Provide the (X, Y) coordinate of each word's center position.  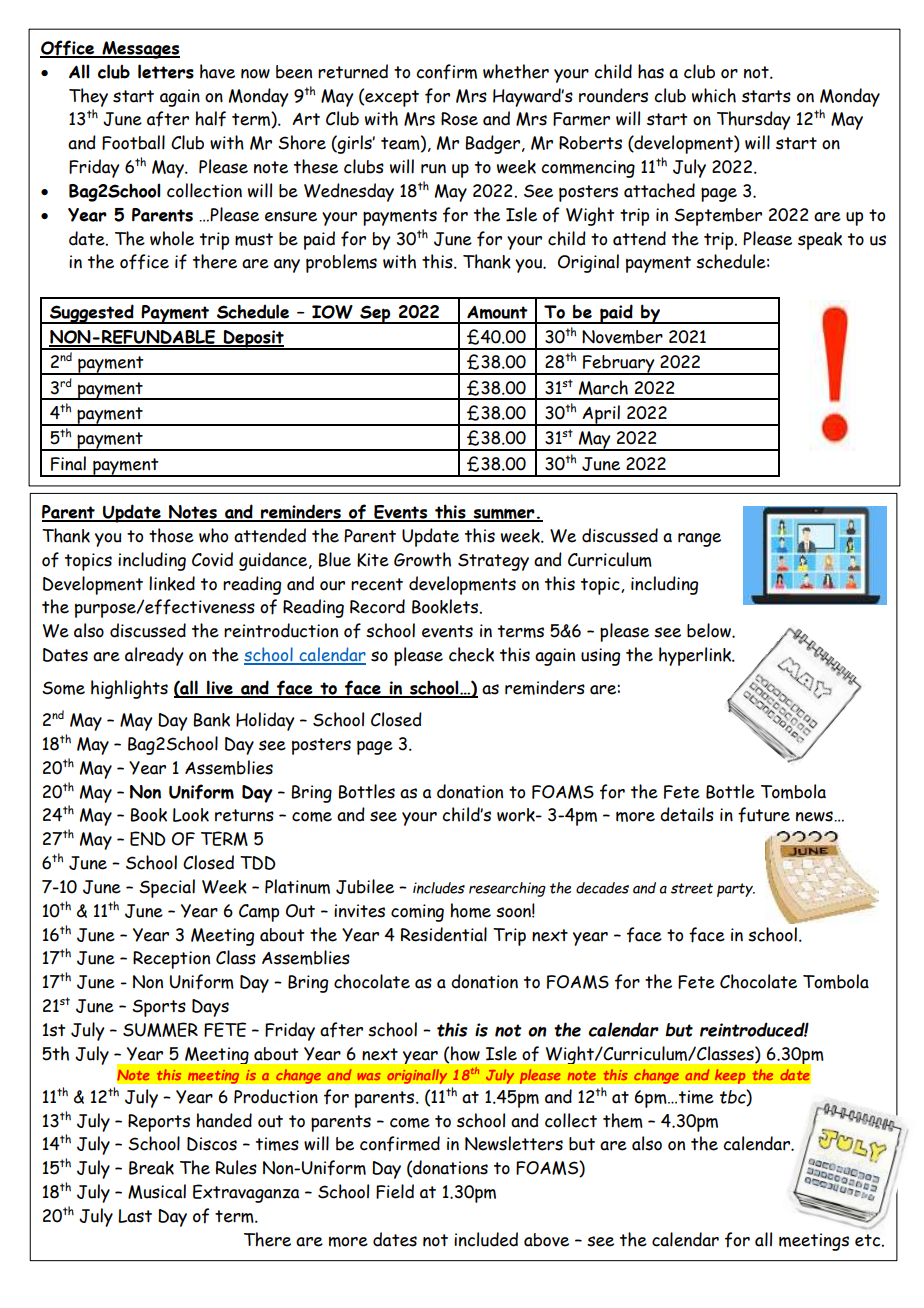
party (736, 890)
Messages (140, 50)
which (714, 95)
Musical (157, 1191)
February (619, 365)
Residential (444, 934)
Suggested (92, 314)
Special (167, 888)
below (710, 630)
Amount (497, 312)
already (154, 656)
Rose (459, 119)
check (471, 654)
